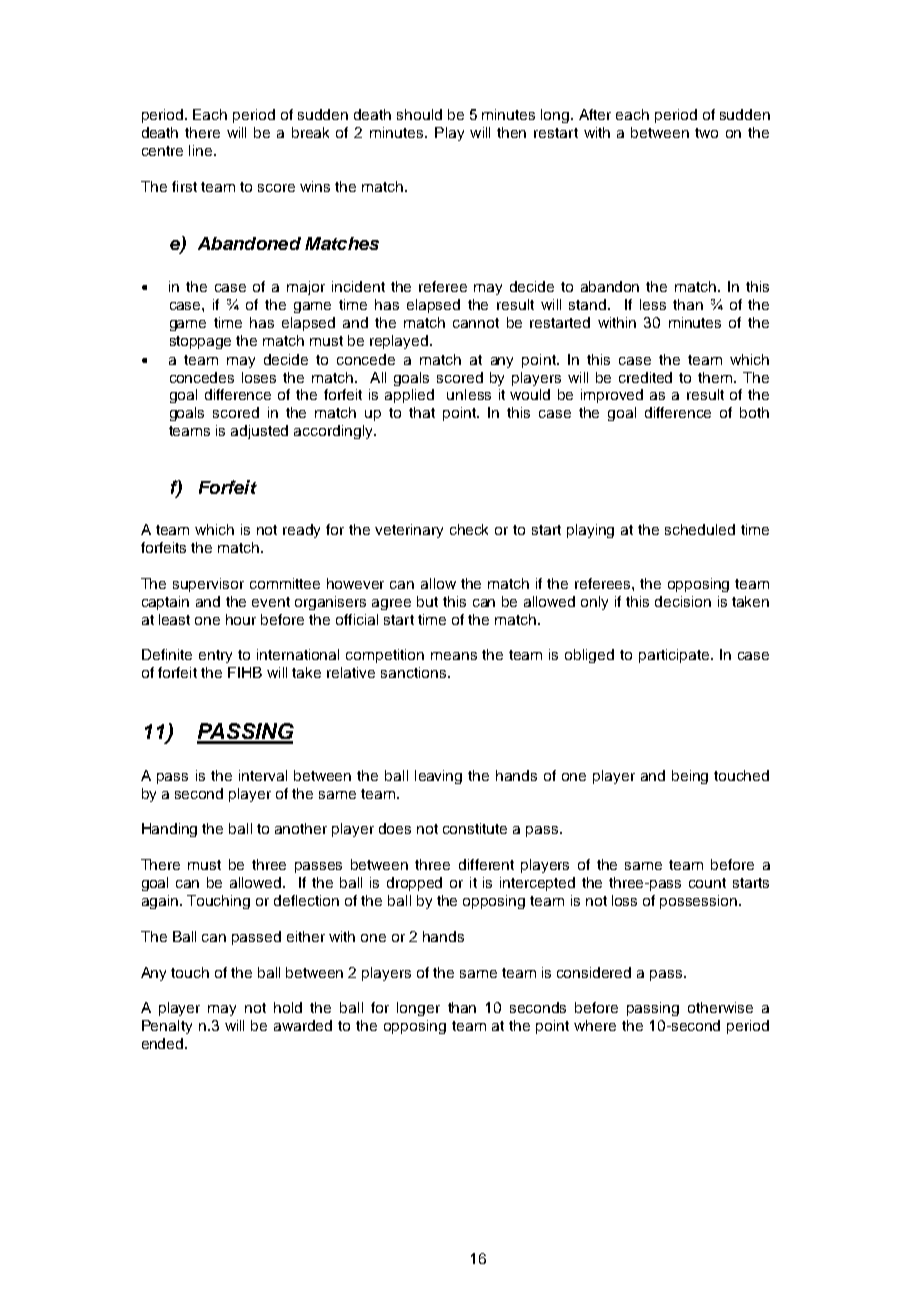  What do you see at coordinates (259, 432) in the screenshot?
I see `adjusted` at bounding box center [259, 432].
